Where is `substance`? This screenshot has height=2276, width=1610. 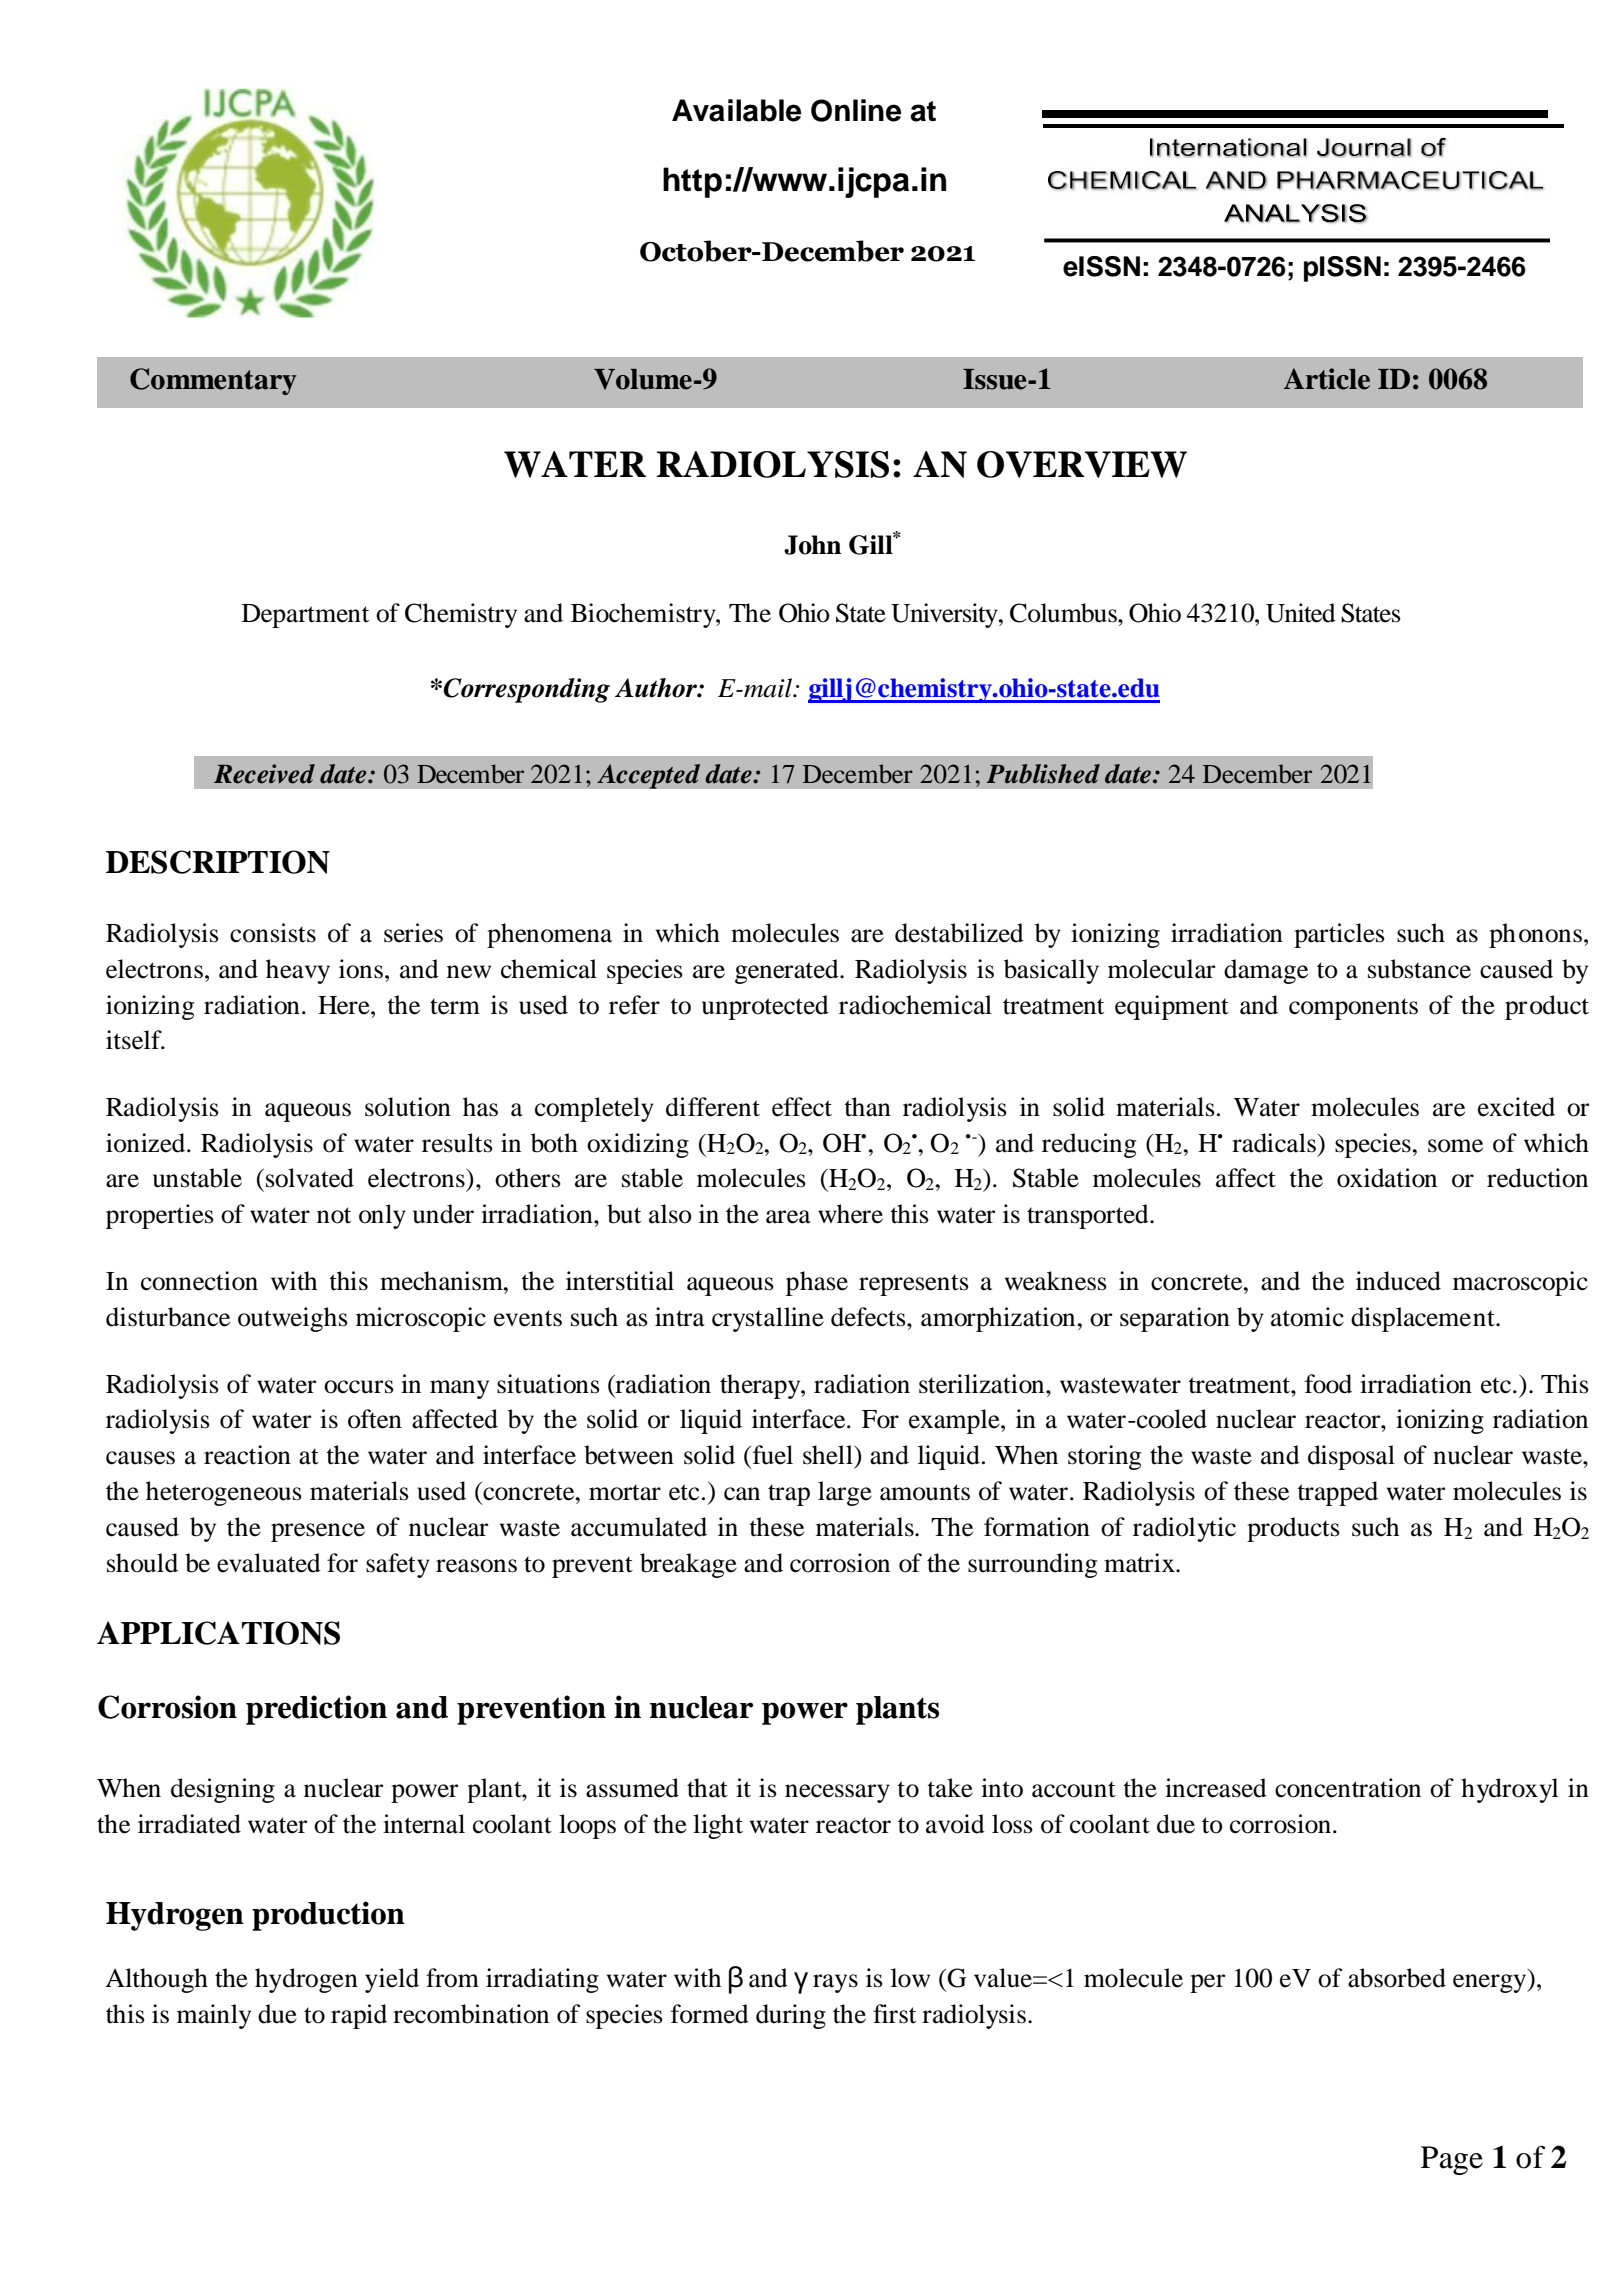
substance is located at coordinates (1419, 969).
